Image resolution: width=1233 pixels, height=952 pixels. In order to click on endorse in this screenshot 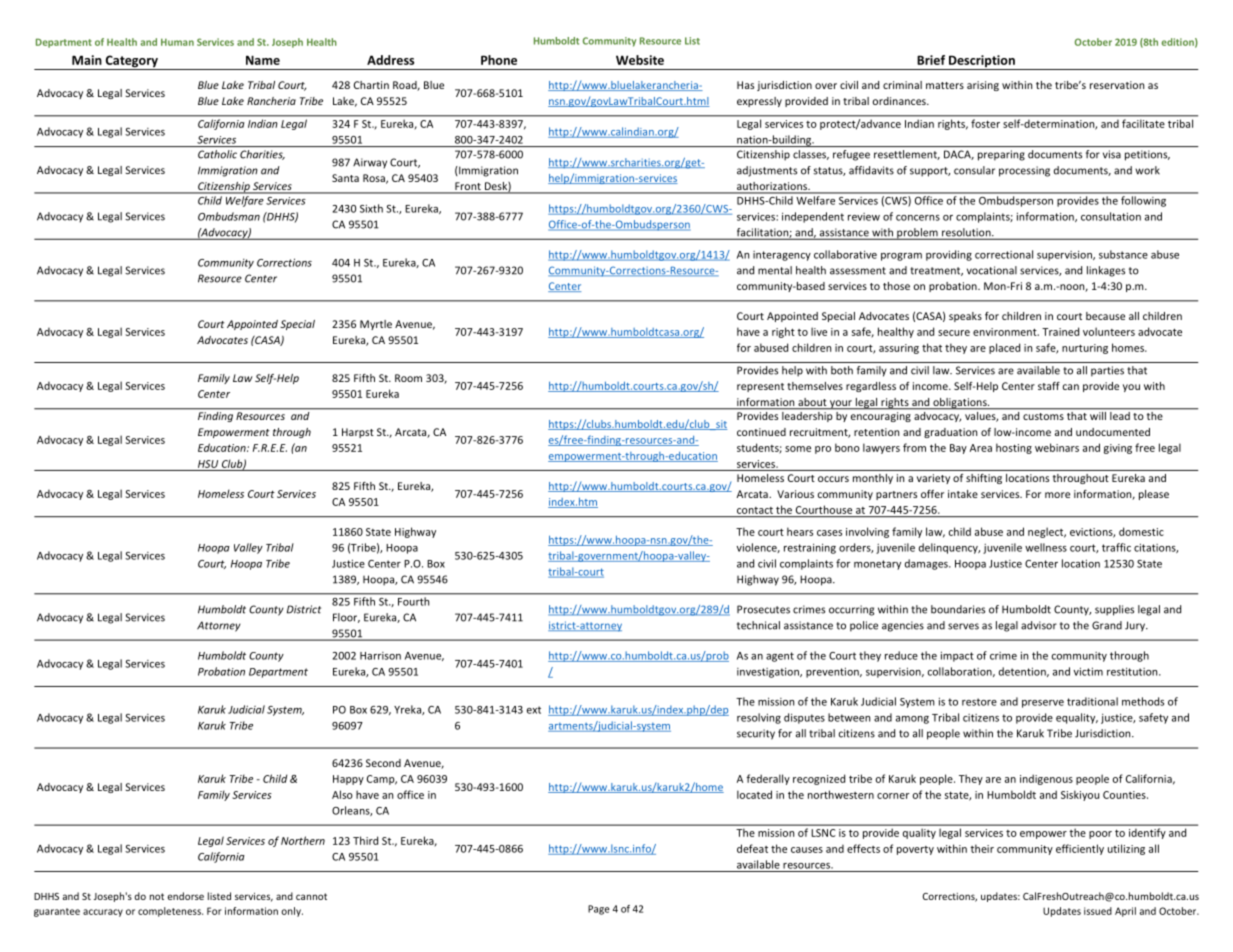, I will do `click(185, 896)`.
